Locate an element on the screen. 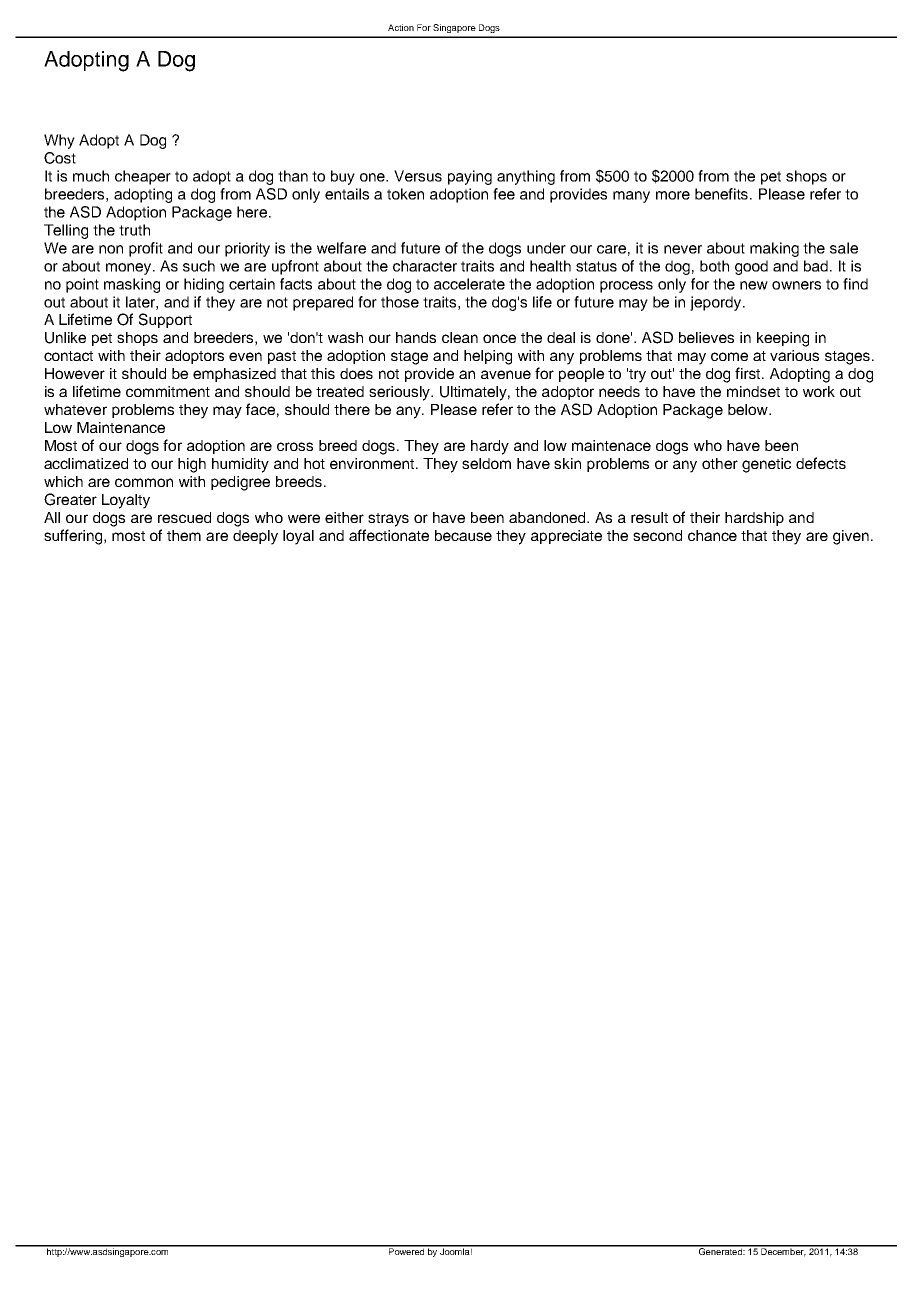  first is located at coordinates (749, 373).
